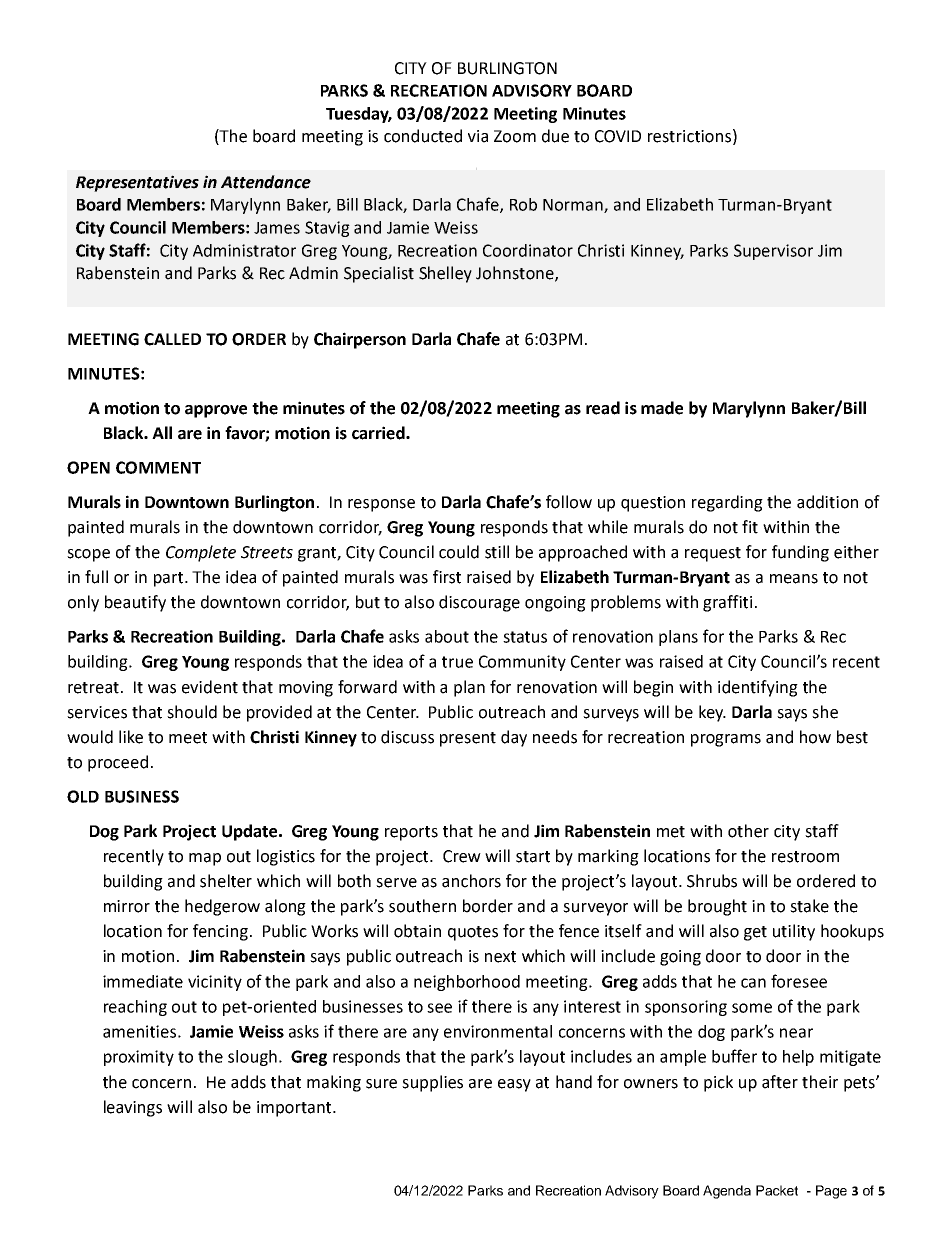 This document has height=1233, width=952. What do you see at coordinates (603, 408) in the document?
I see `read` at bounding box center [603, 408].
